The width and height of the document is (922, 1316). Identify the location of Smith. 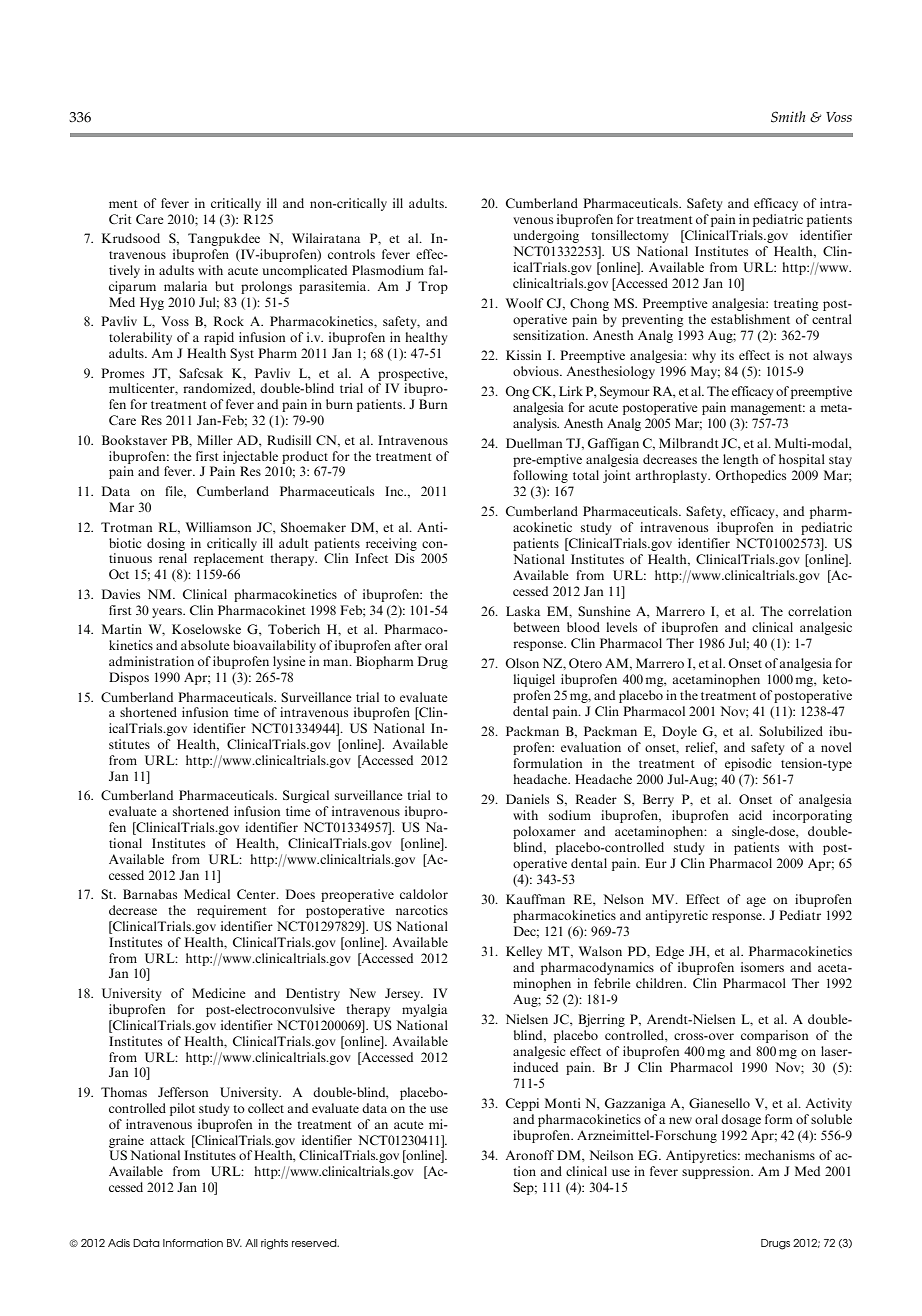
(788, 117).
